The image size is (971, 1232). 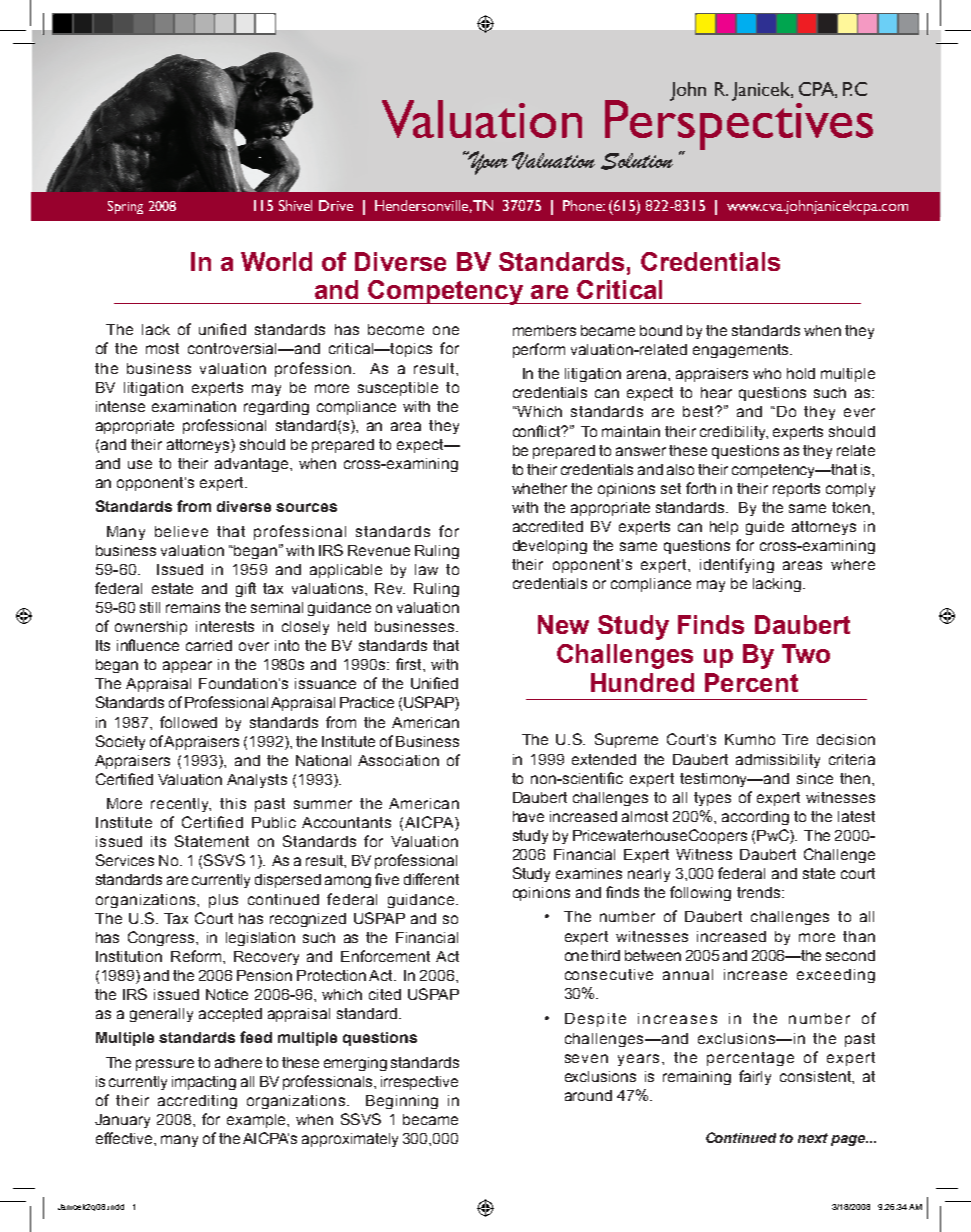 I want to click on Your, so click(x=487, y=163).
